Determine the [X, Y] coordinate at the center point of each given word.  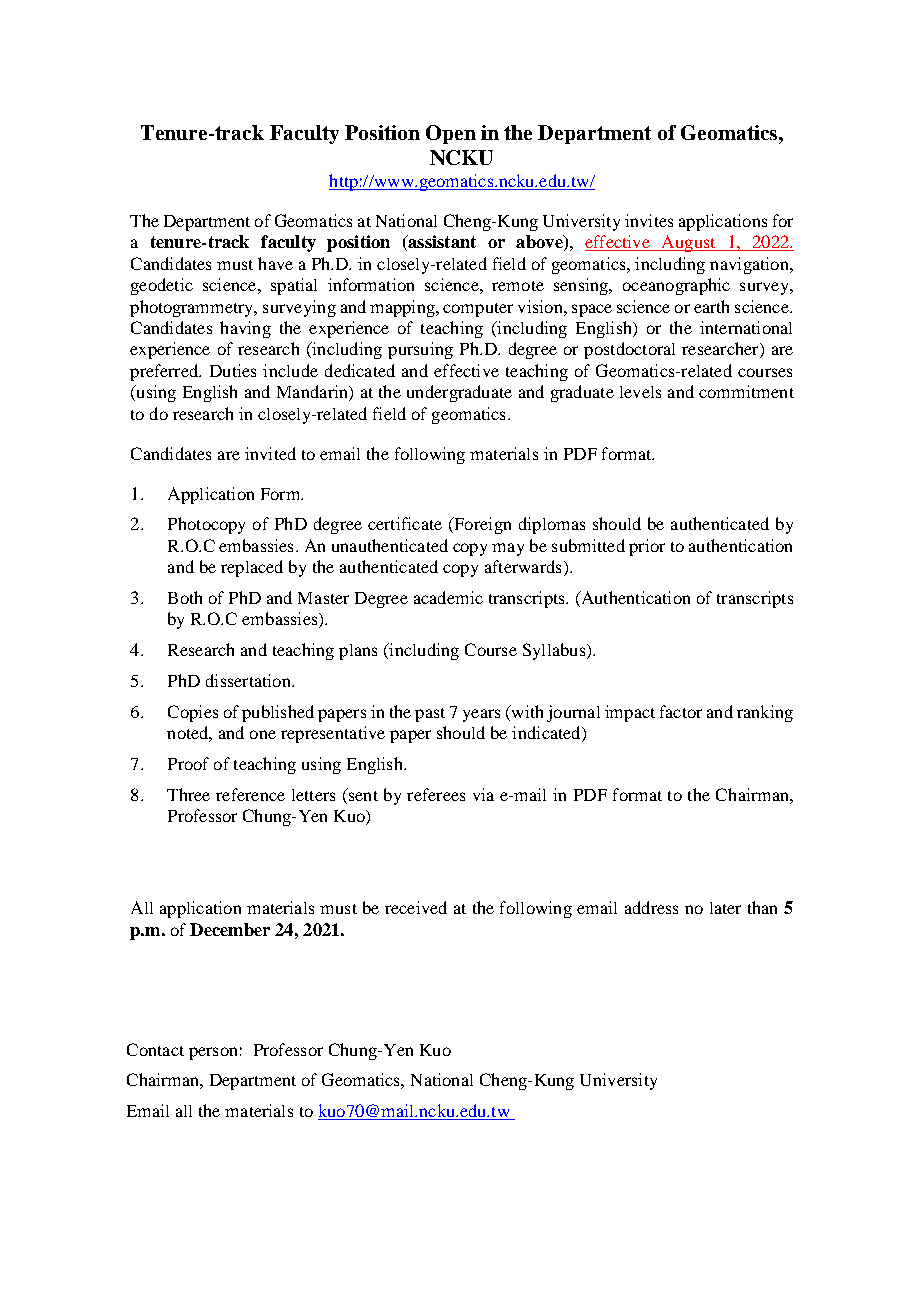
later [725, 908]
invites [649, 220]
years [481, 715]
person [213, 1053]
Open [451, 134]
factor [681, 711]
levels [640, 392]
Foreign [481, 525]
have [275, 263]
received [416, 907]
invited [270, 453]
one [263, 734]
